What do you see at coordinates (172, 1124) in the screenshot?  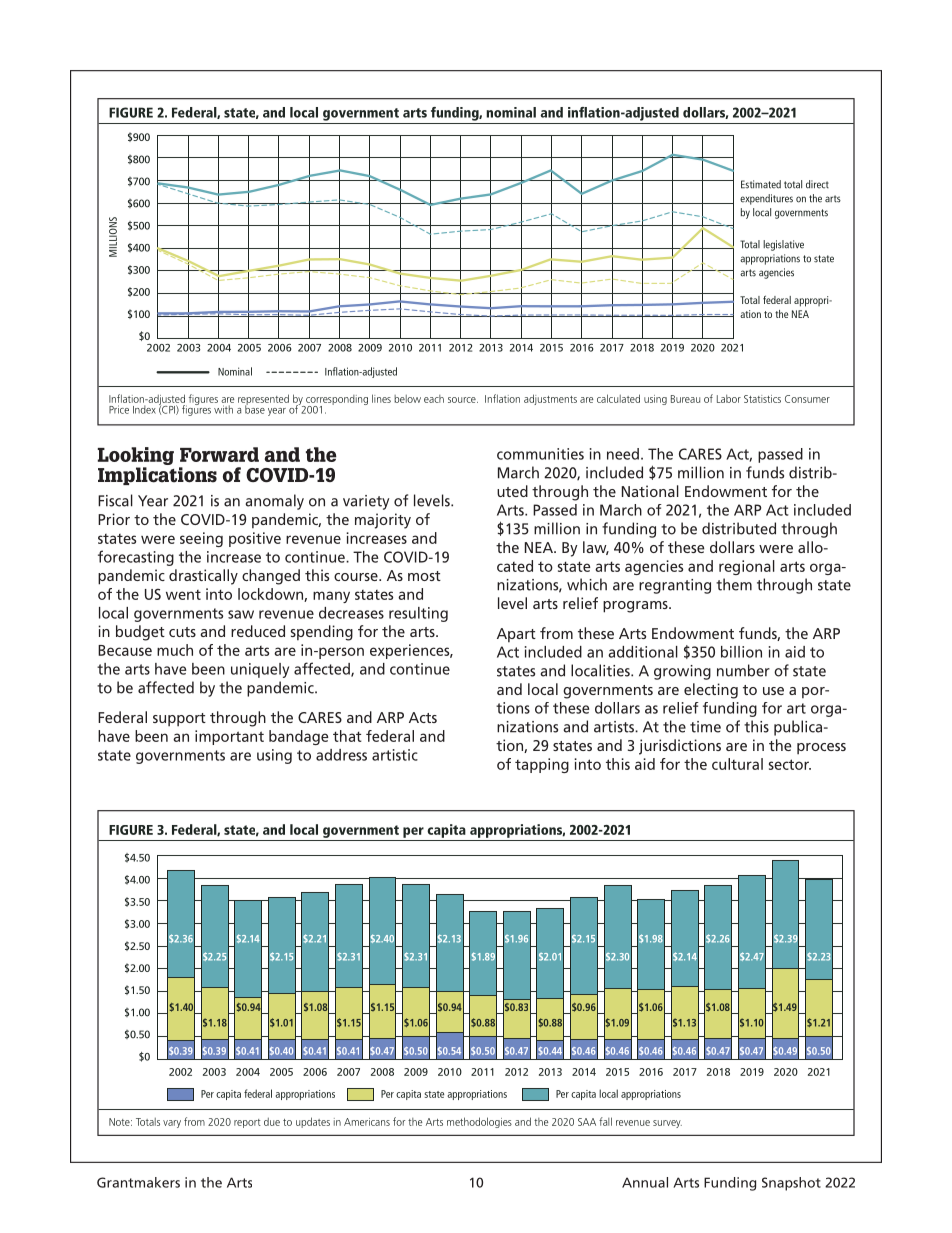 I see `vary` at bounding box center [172, 1124].
